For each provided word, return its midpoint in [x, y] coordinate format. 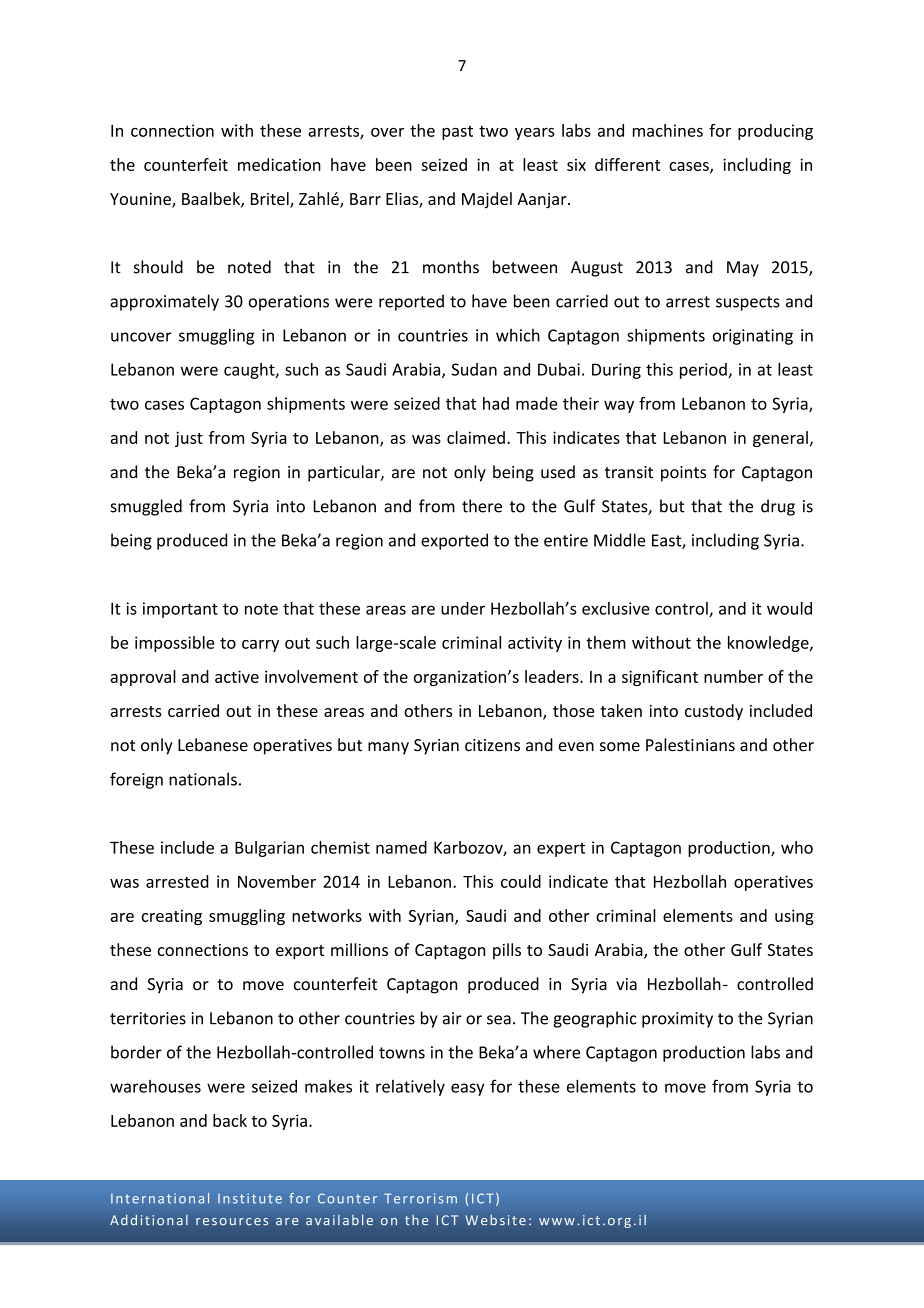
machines [668, 130]
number [733, 676]
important [180, 610]
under [463, 608]
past [457, 133]
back [230, 1120]
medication [279, 164]
